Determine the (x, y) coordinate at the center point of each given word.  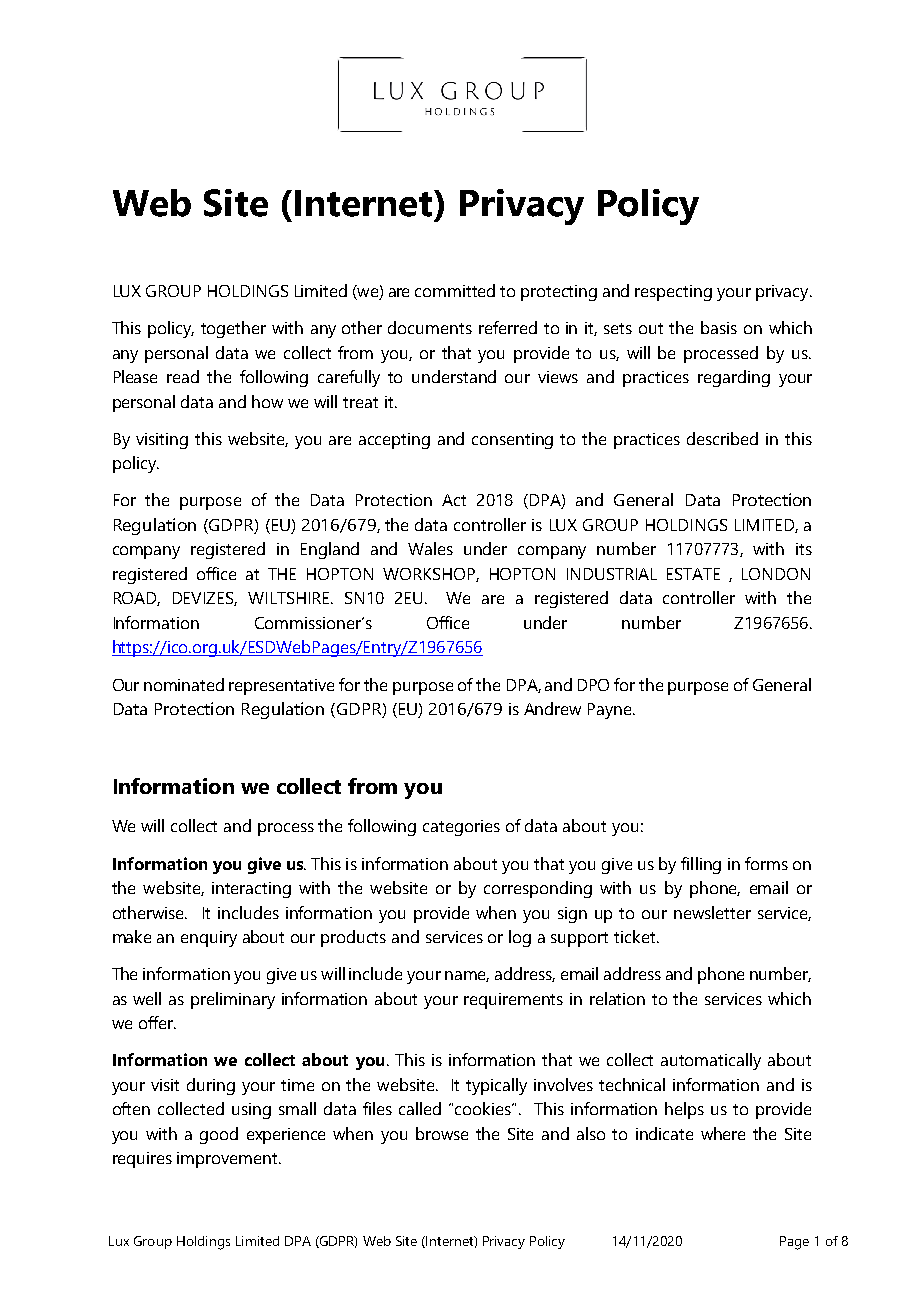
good (219, 1135)
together (233, 329)
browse (442, 1133)
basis (719, 327)
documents (430, 327)
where (723, 1133)
